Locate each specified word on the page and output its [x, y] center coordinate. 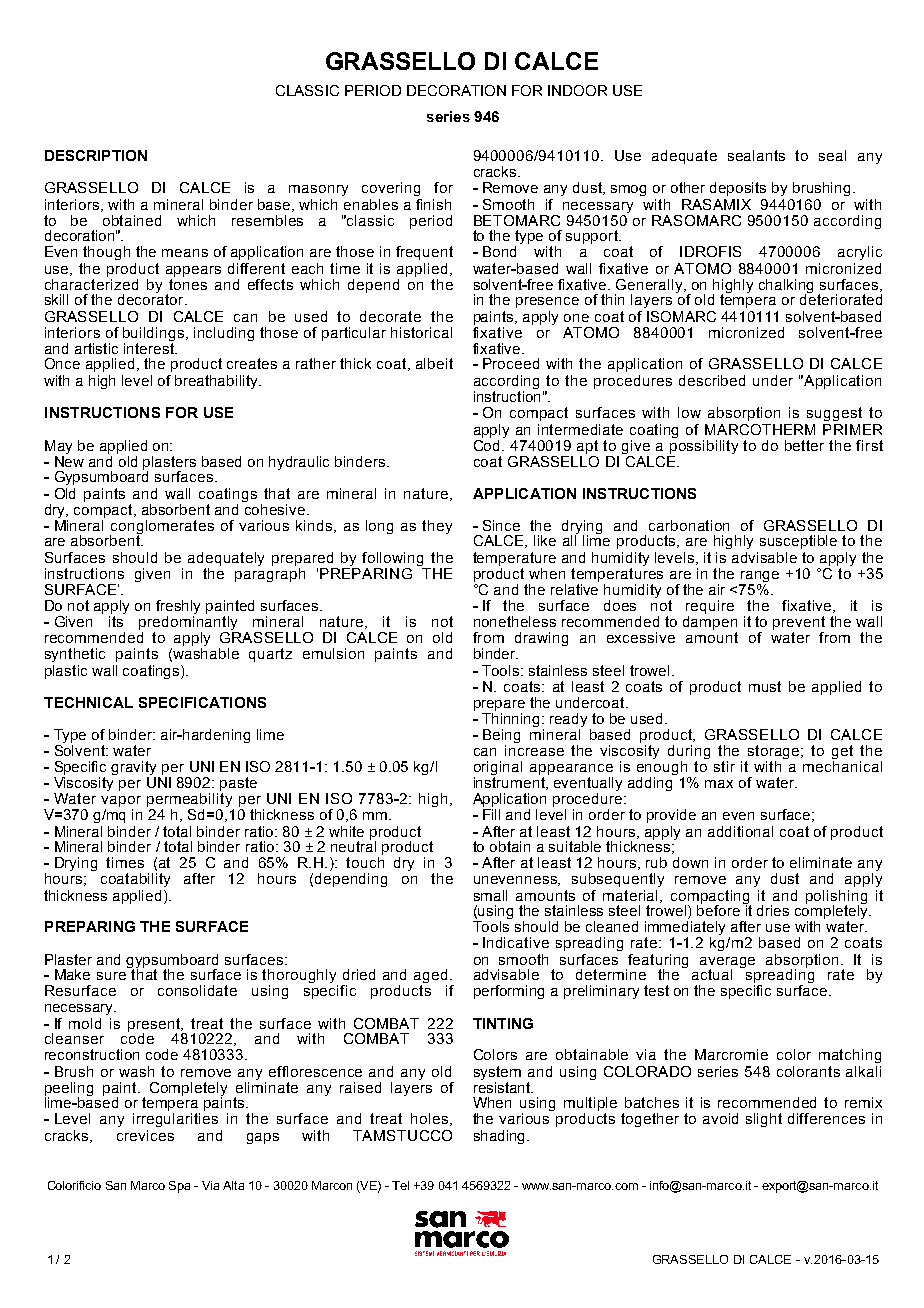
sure [111, 976]
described [712, 380]
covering [391, 189]
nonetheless [515, 621]
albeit [434, 363]
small [490, 895]
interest [150, 348]
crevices [145, 1135]
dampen [710, 623]
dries [773, 910]
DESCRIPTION [96, 155]
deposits [738, 189]
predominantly [188, 623]
